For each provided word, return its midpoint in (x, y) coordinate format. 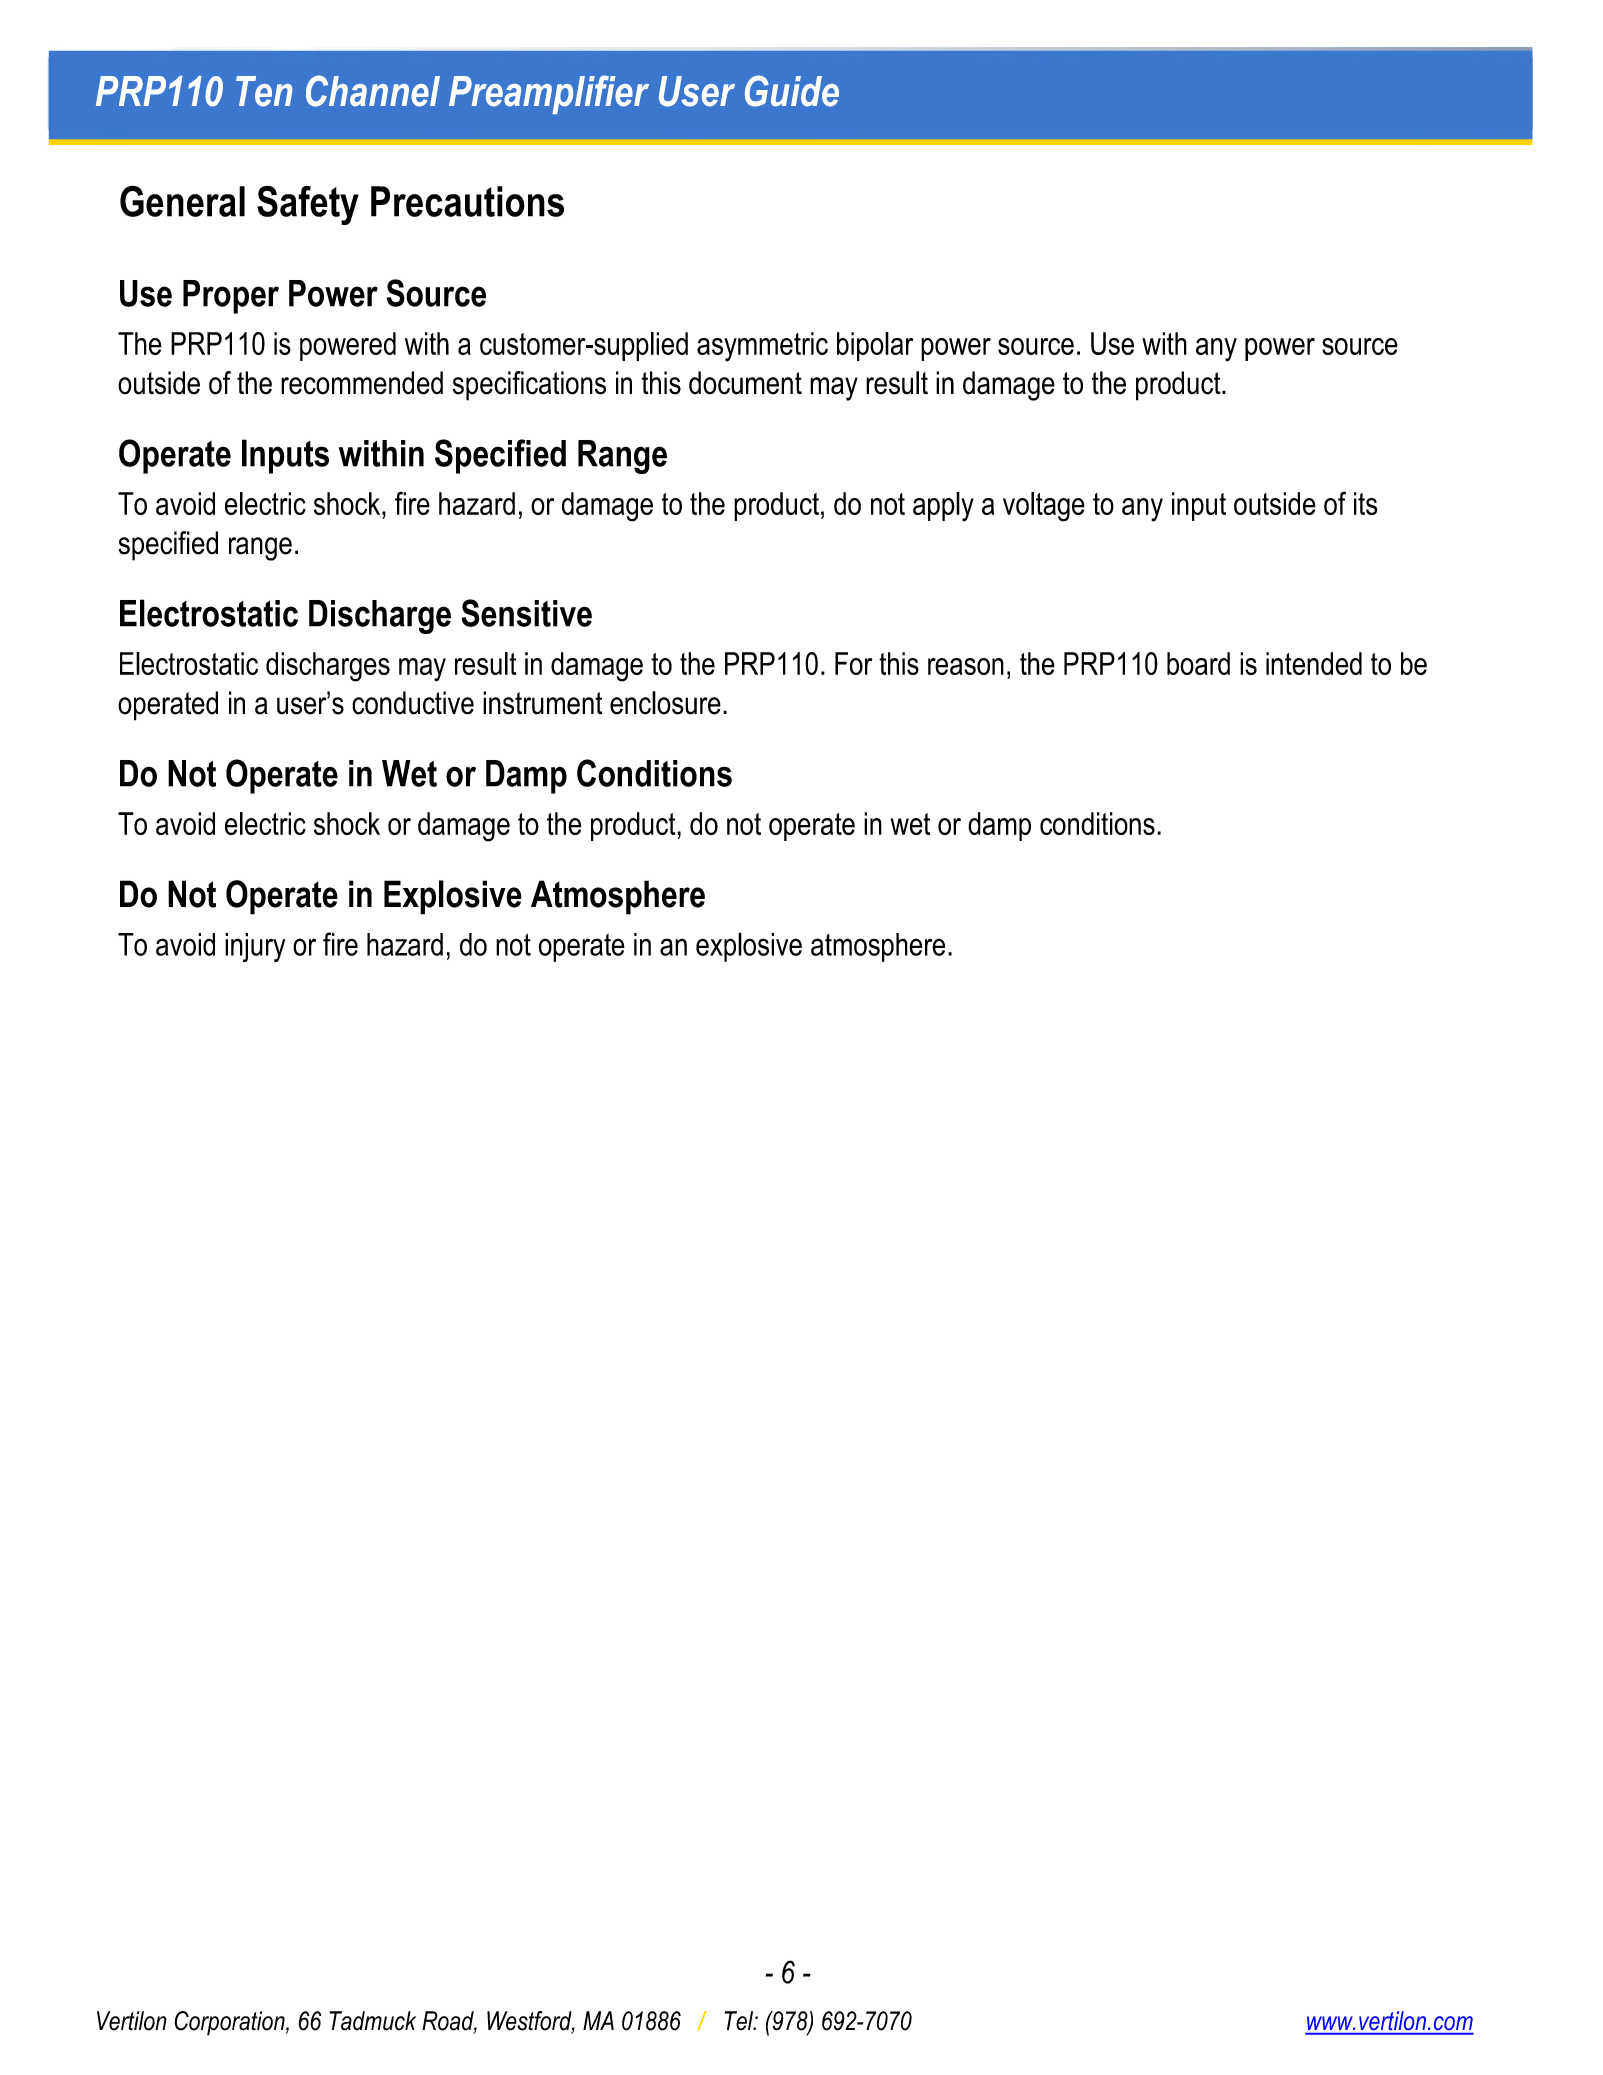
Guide (792, 91)
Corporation (230, 2023)
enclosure (665, 703)
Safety (308, 205)
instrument (542, 703)
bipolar (875, 346)
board (1198, 663)
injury (255, 947)
